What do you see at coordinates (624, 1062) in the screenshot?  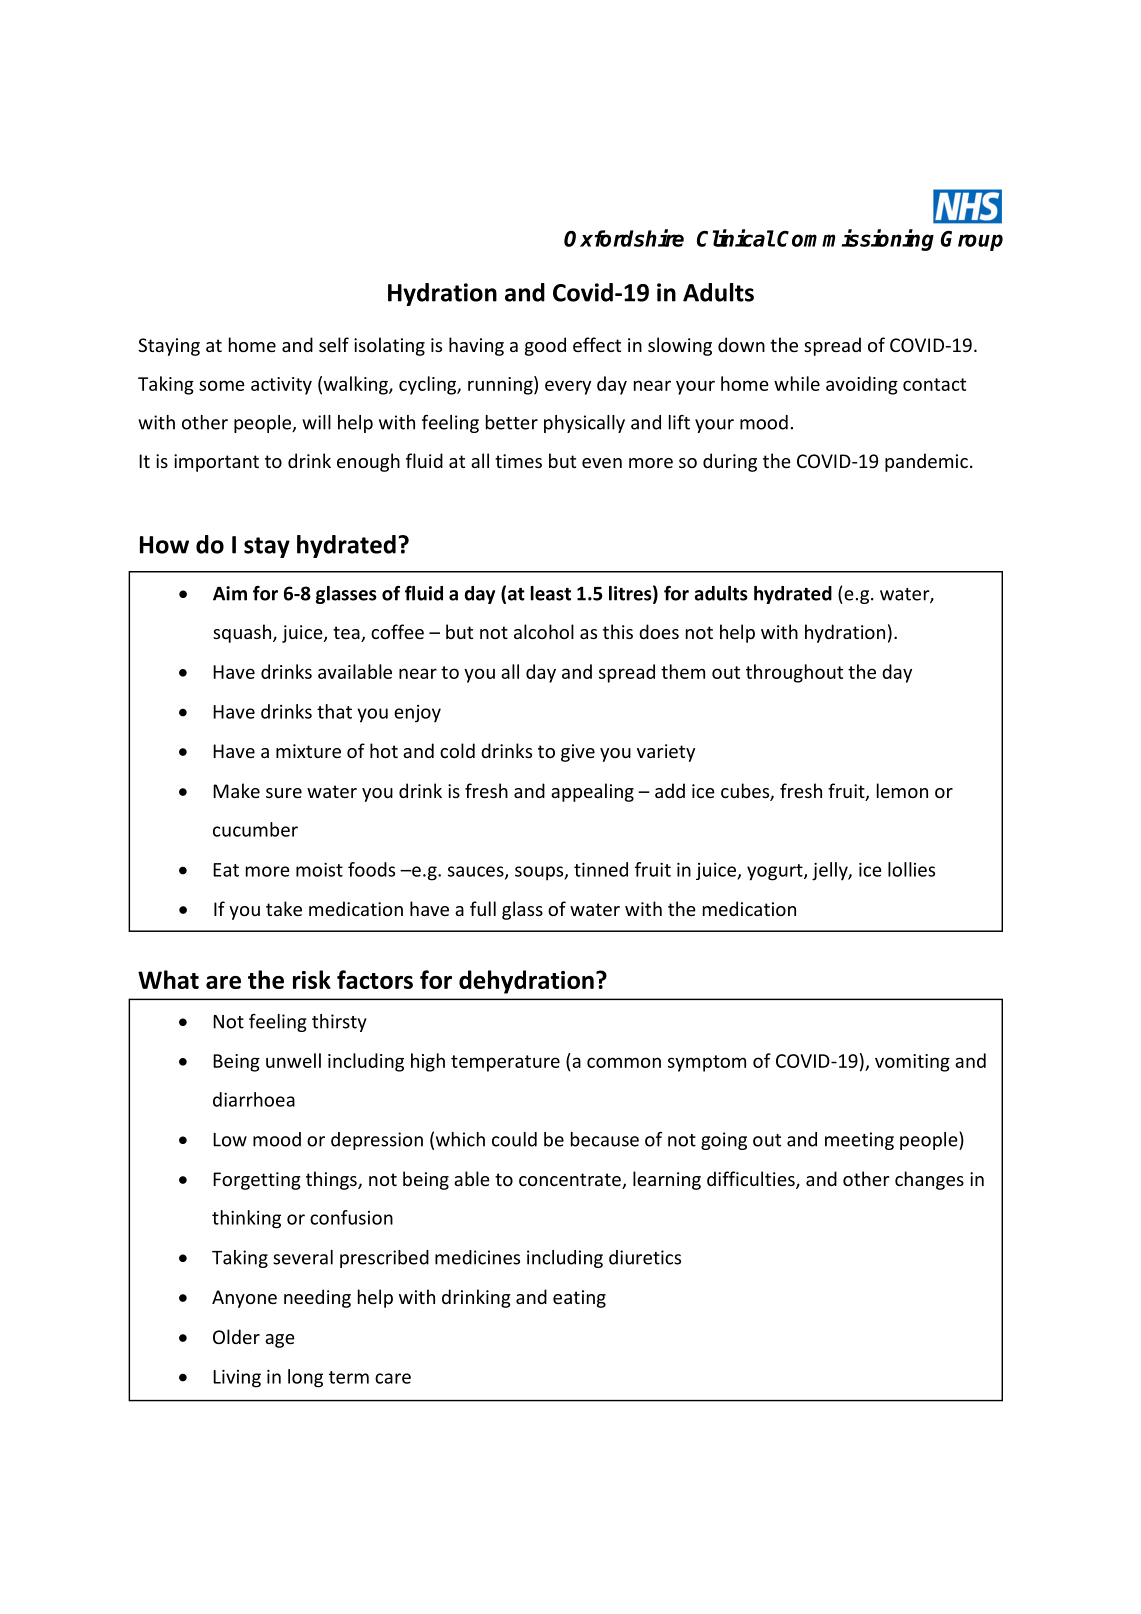 I see `common` at bounding box center [624, 1062].
